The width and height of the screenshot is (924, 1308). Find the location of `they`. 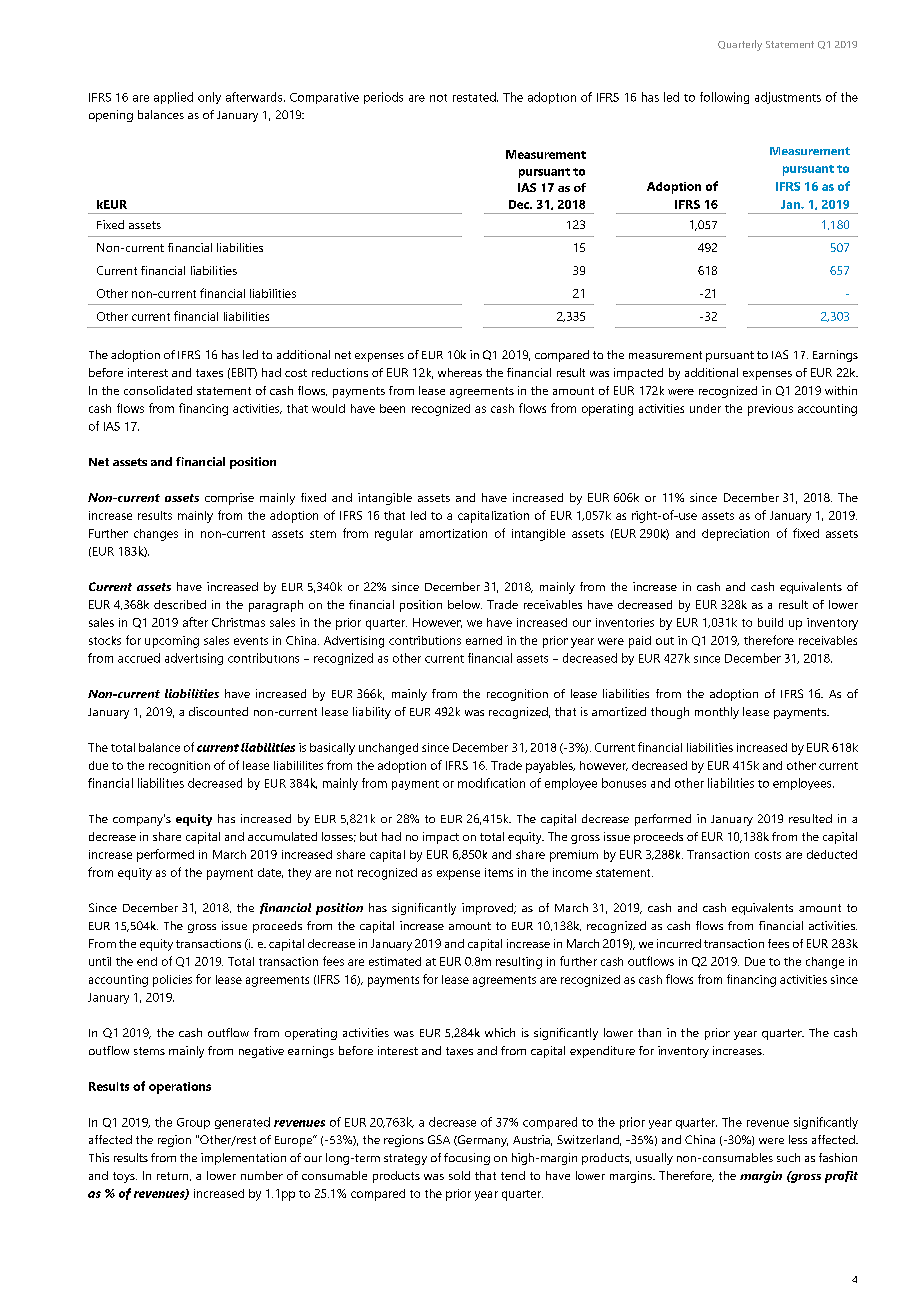

they is located at coordinates (299, 874).
